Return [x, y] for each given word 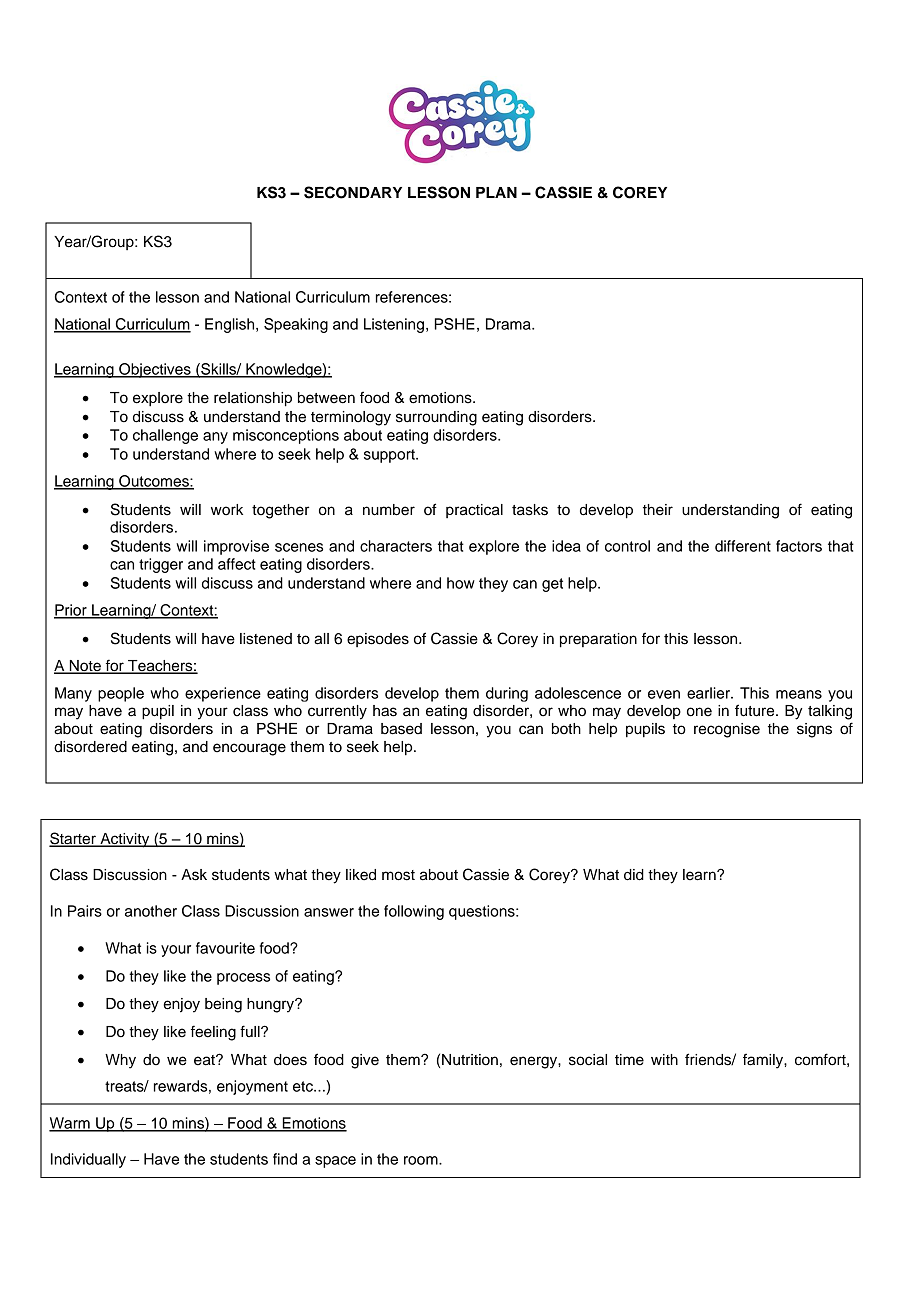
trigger [161, 565]
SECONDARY [353, 192]
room [422, 1160]
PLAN [496, 192]
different [743, 546]
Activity [125, 840]
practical [474, 511]
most [398, 875]
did [634, 875]
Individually [88, 1160]
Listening [394, 325]
